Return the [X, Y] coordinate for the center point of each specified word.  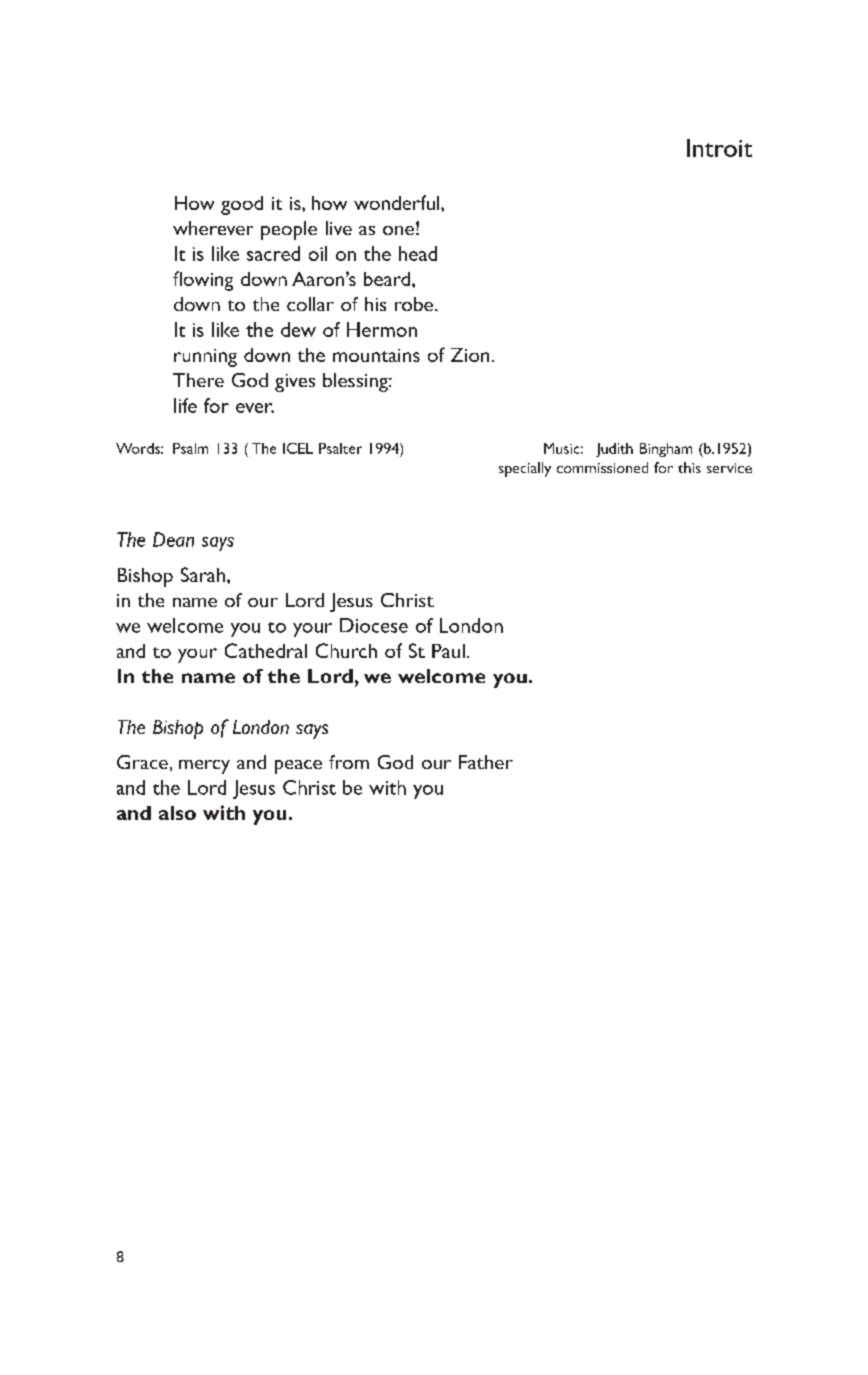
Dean [173, 539]
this [689, 467]
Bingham [666, 450]
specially [525, 469]
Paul [448, 651]
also [177, 813]
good [242, 205]
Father [486, 762]
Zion [470, 355]
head [418, 253]
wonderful [398, 202]
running [205, 358]
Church [346, 650]
